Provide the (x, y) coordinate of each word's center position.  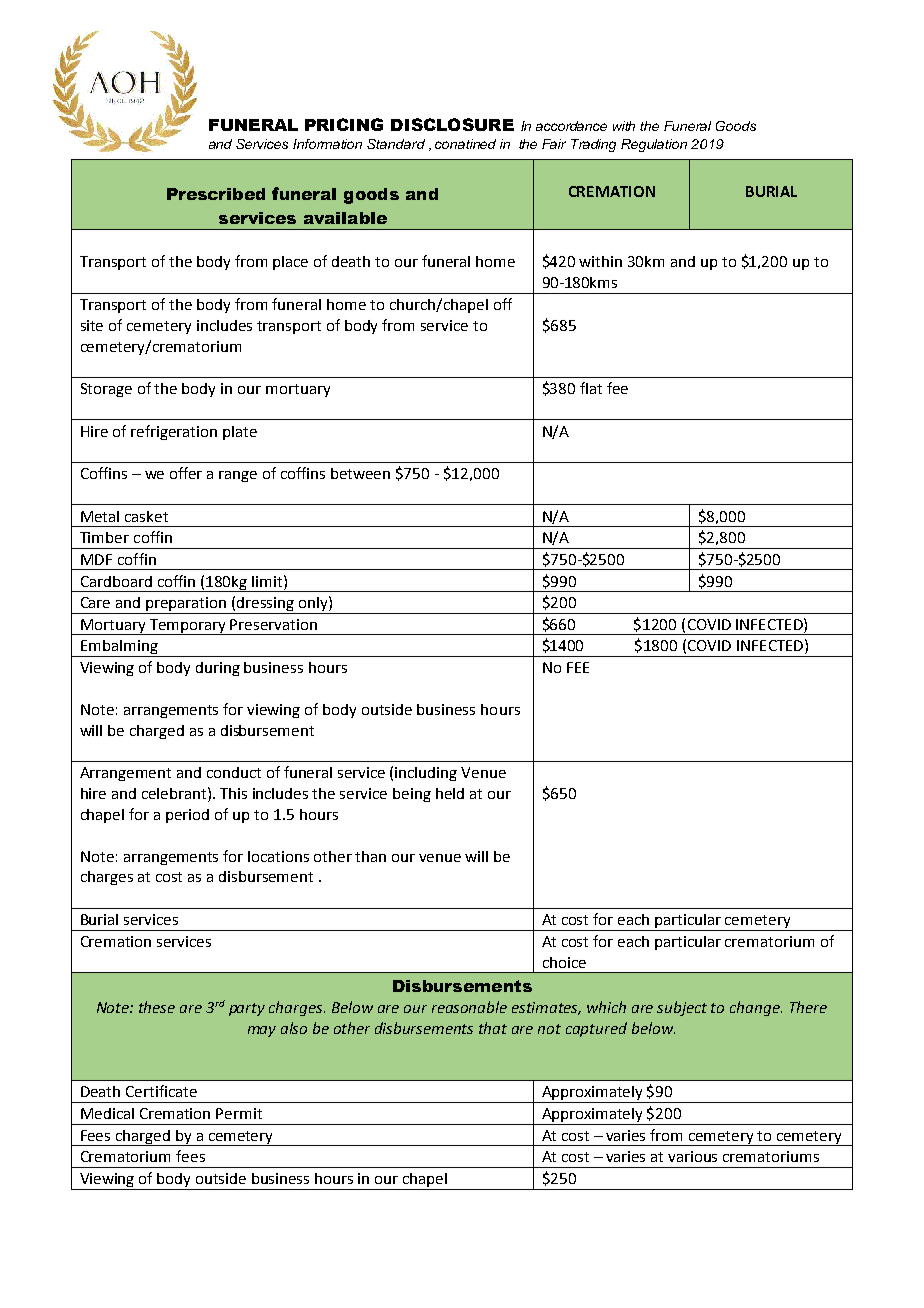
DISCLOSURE (452, 124)
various (692, 1156)
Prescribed (216, 194)
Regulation (654, 145)
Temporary (188, 627)
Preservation (273, 624)
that (493, 1028)
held (450, 793)
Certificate (161, 1091)
